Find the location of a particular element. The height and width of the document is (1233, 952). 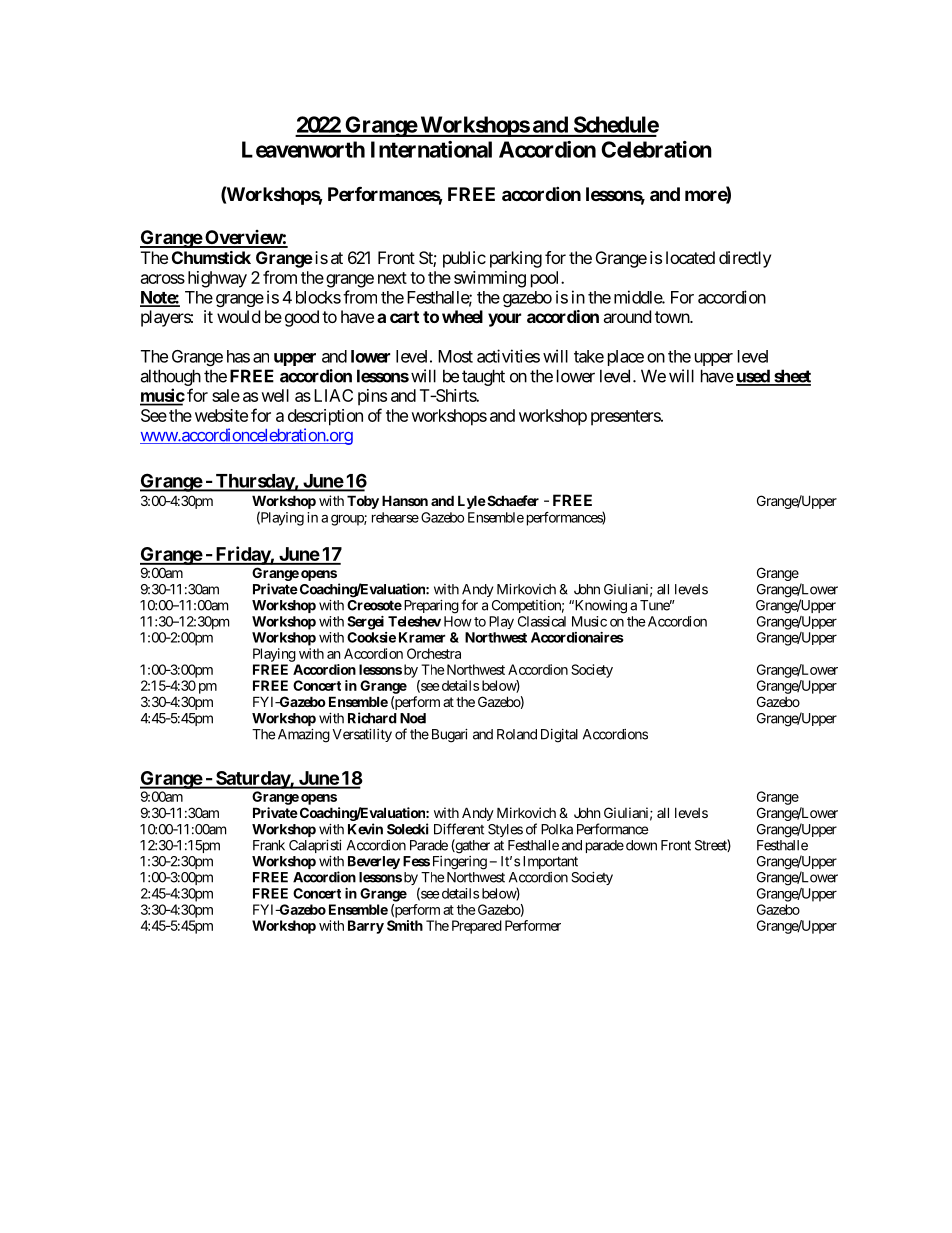

Roland is located at coordinates (517, 734).
